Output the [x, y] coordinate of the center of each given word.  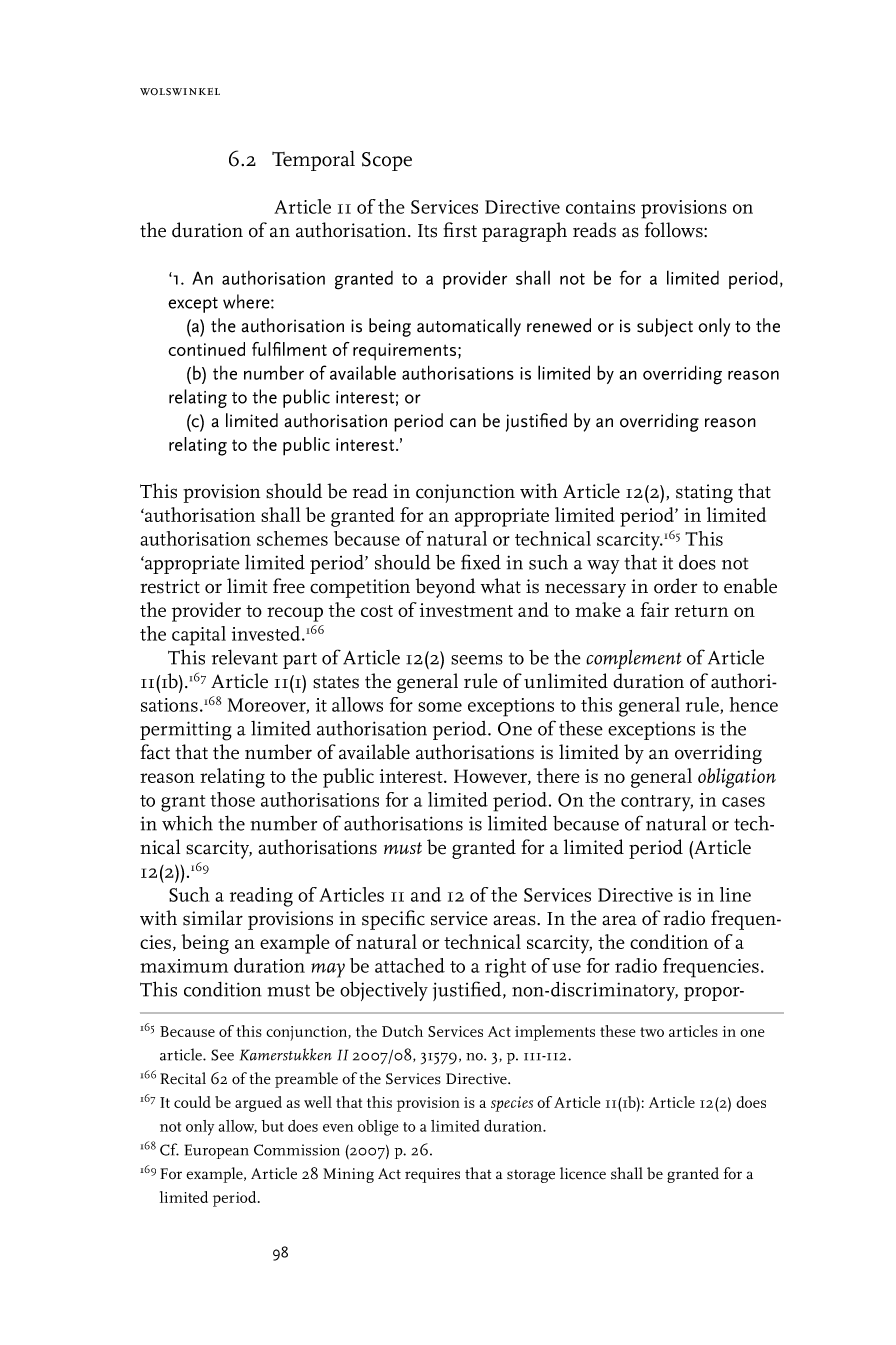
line [735, 894]
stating [704, 493]
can [463, 423]
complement [633, 659]
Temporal [313, 161]
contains [600, 207]
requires [432, 1175]
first [460, 230]
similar [213, 918]
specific [393, 920]
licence [583, 1173]
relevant [245, 657]
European [216, 1151]
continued [206, 349]
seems [477, 660]
